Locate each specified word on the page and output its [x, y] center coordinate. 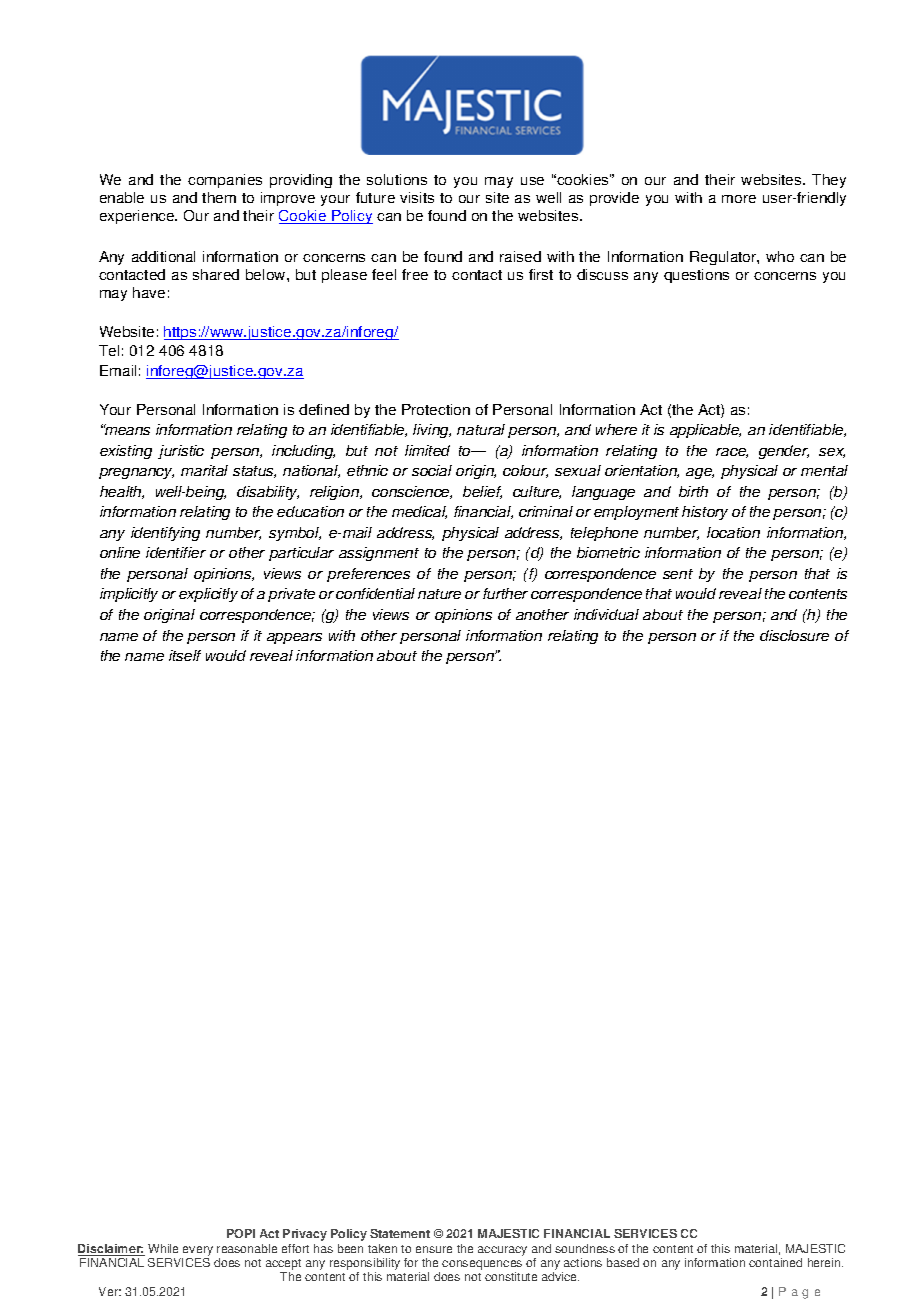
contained [775, 1262]
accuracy [502, 1251]
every [198, 1251]
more [739, 199]
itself [185, 655]
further [505, 593]
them [219, 197]
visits [417, 197]
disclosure [794, 635]
